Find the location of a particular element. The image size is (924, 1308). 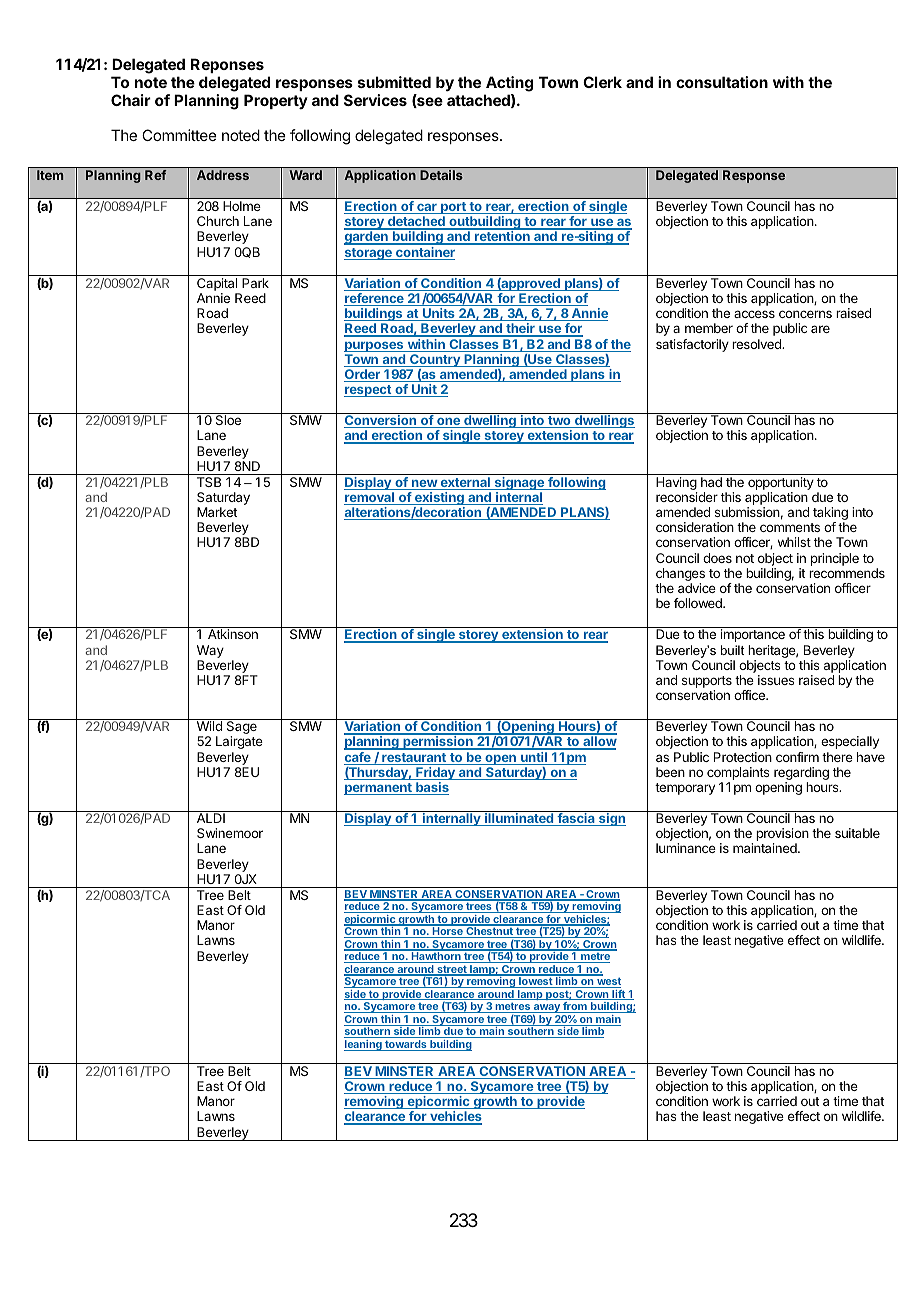

Market is located at coordinates (217, 512).
